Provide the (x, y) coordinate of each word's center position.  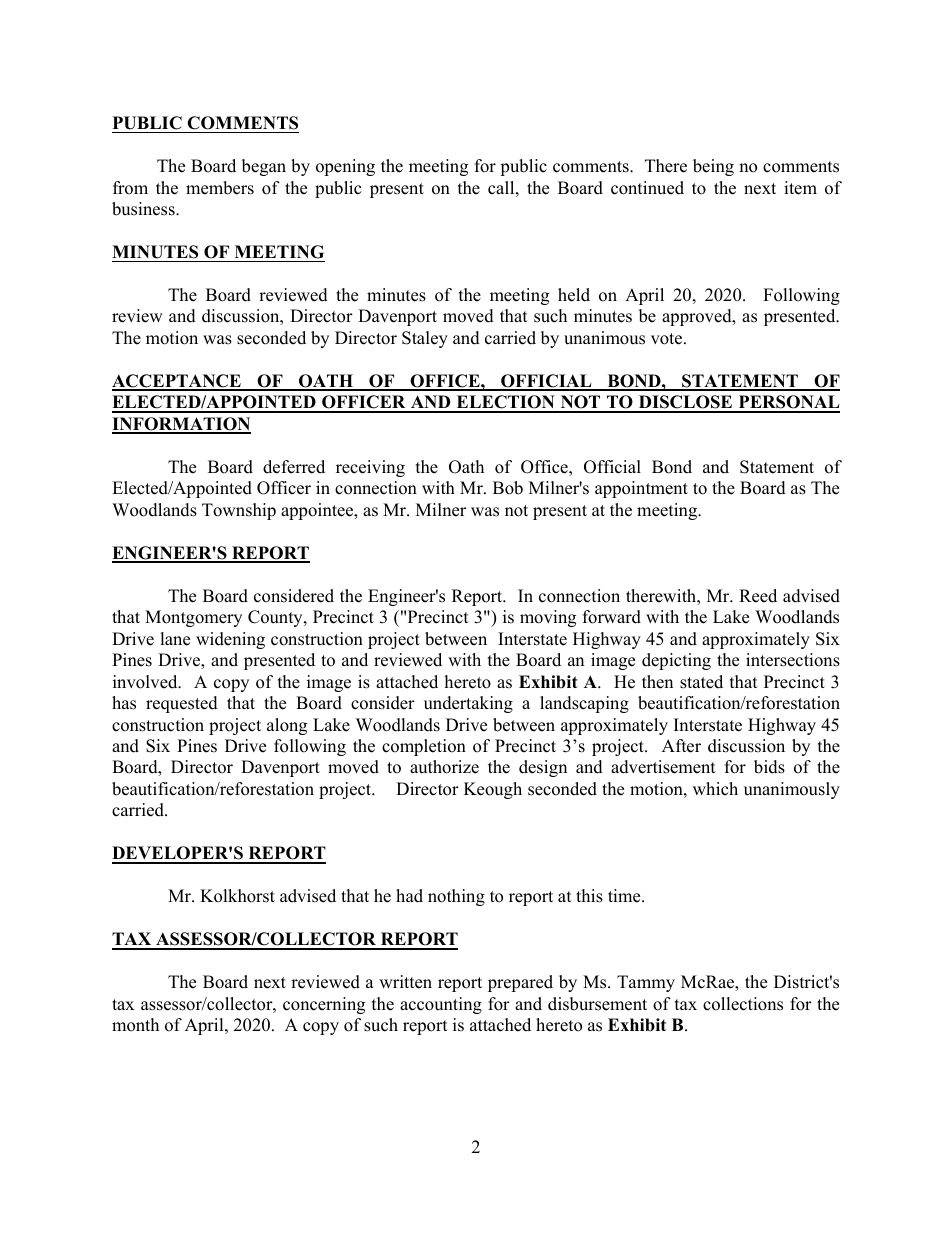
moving (548, 618)
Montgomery (193, 618)
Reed (758, 596)
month (135, 1025)
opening (345, 167)
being (713, 167)
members (220, 188)
